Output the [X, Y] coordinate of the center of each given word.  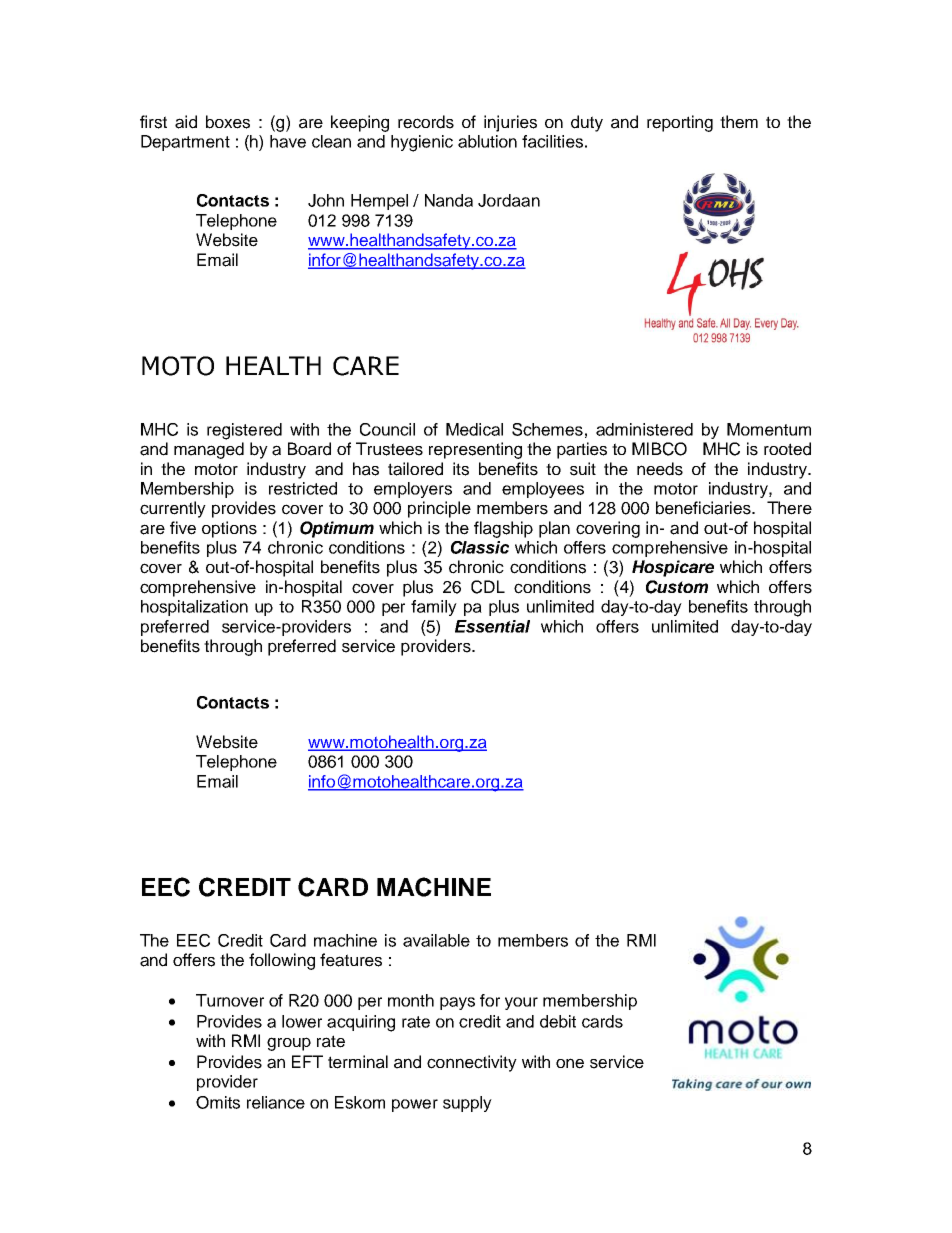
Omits [218, 1102]
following [282, 961]
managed [209, 450]
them [739, 122]
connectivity [472, 1063]
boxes [228, 122]
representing [475, 450]
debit [558, 1021]
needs [660, 469]
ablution [487, 141]
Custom [677, 587]
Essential [492, 626]
